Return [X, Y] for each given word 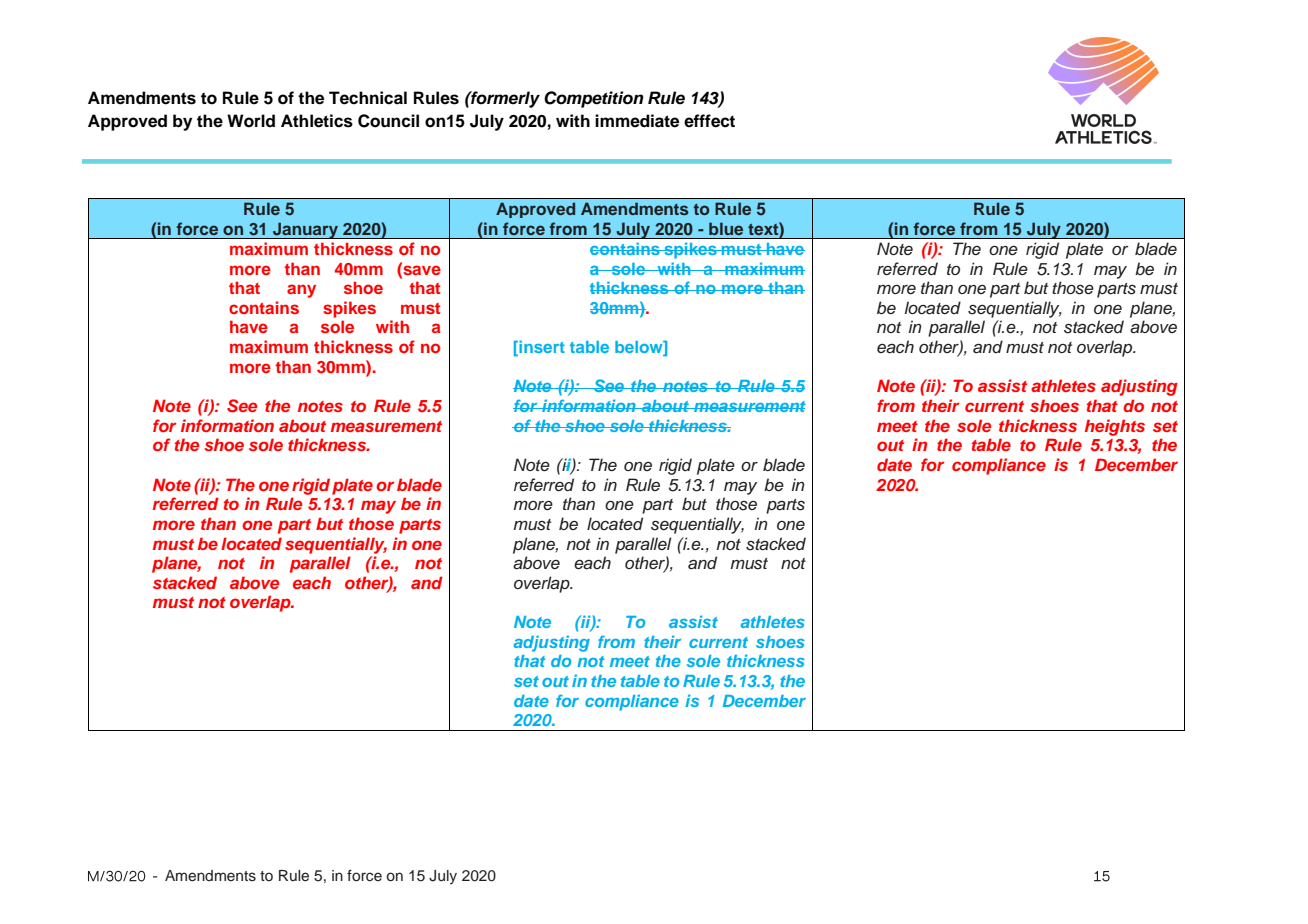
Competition [594, 99]
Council [388, 121]
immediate [637, 121]
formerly [504, 99]
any [301, 291]
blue [726, 228]
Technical [368, 98]
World [251, 121]
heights [1115, 427]
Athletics [317, 121]
